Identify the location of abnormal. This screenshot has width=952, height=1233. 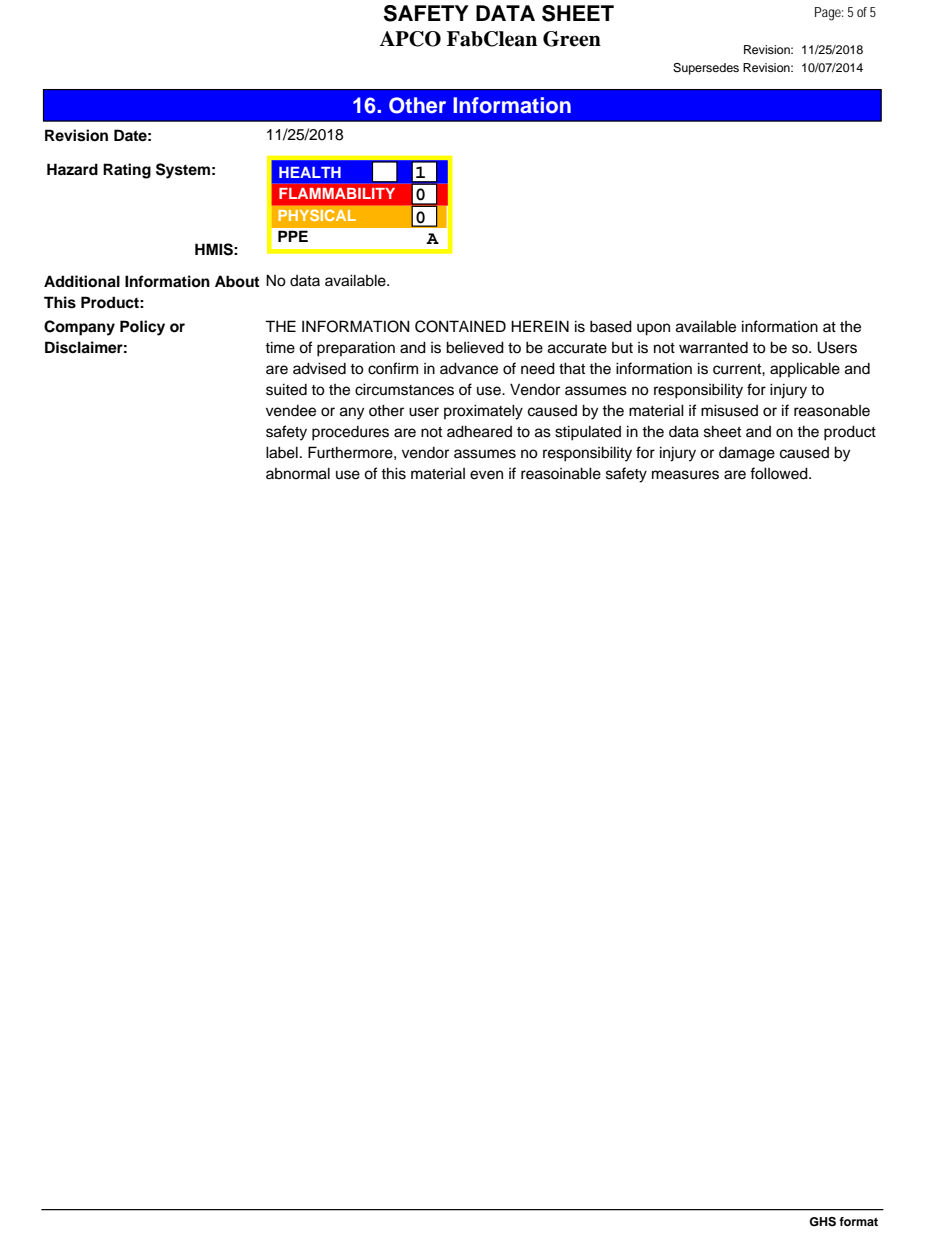
(298, 473).
